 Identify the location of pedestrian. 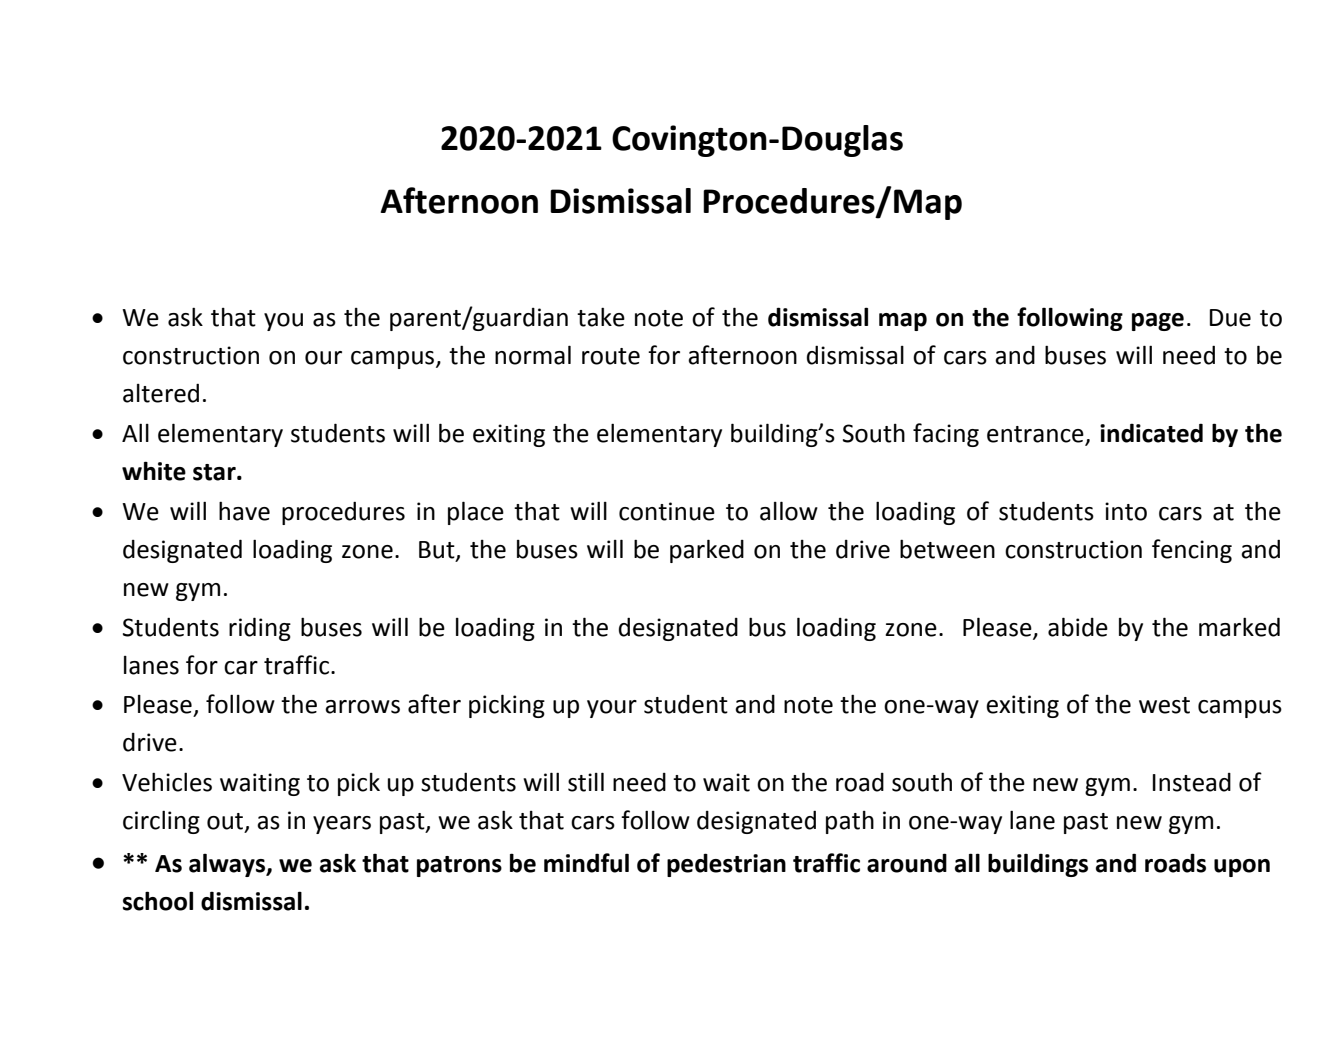
(726, 865).
